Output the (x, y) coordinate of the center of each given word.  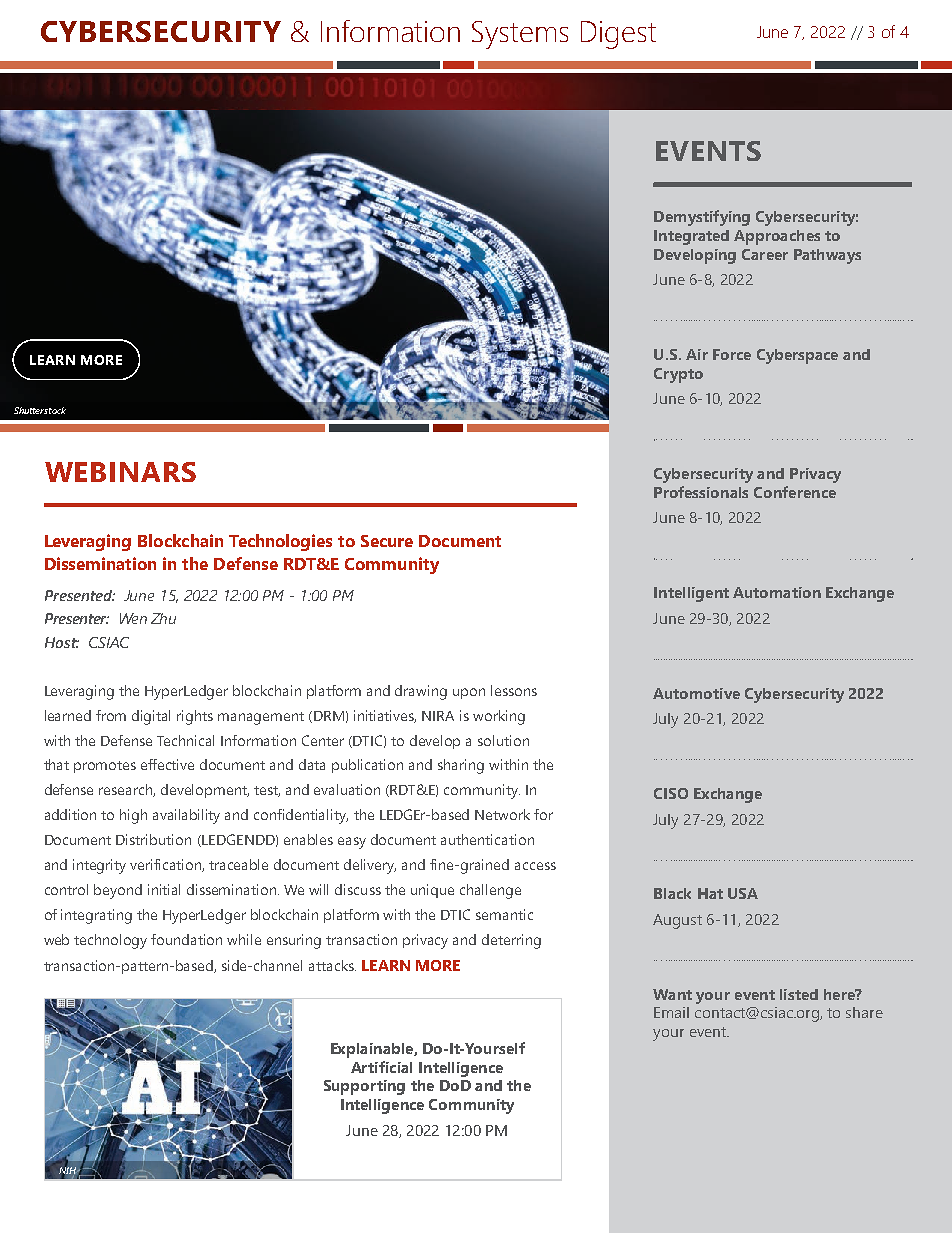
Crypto (678, 375)
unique (432, 891)
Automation (777, 592)
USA (743, 893)
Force (732, 354)
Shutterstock (40, 410)
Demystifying (702, 218)
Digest (618, 35)
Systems (520, 35)
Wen (133, 618)
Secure (387, 541)
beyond (118, 891)
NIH (69, 1170)
